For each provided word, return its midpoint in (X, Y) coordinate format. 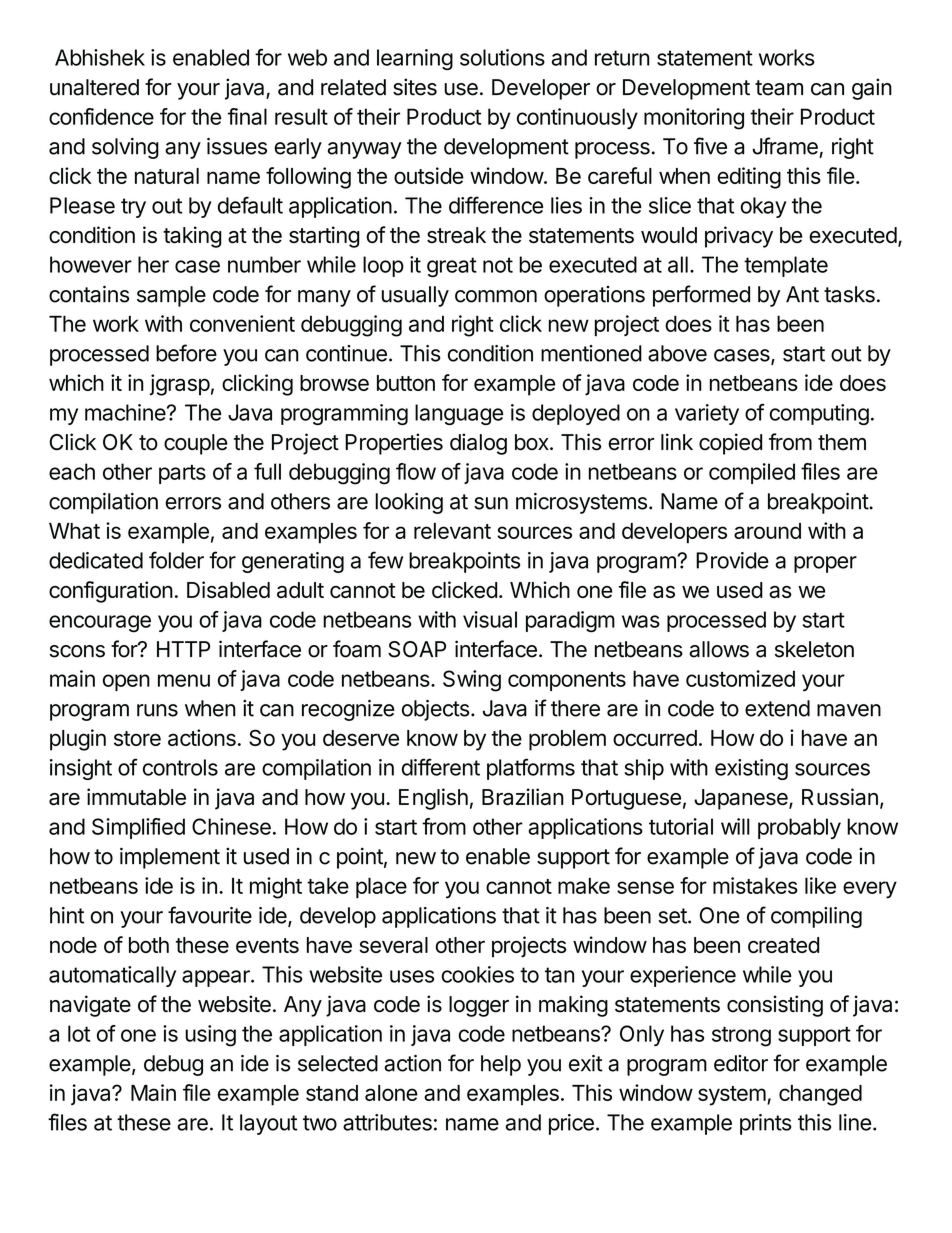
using (210, 1036)
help (501, 1065)
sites (415, 87)
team (779, 88)
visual (490, 619)
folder (176, 560)
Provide (732, 560)
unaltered (94, 87)
